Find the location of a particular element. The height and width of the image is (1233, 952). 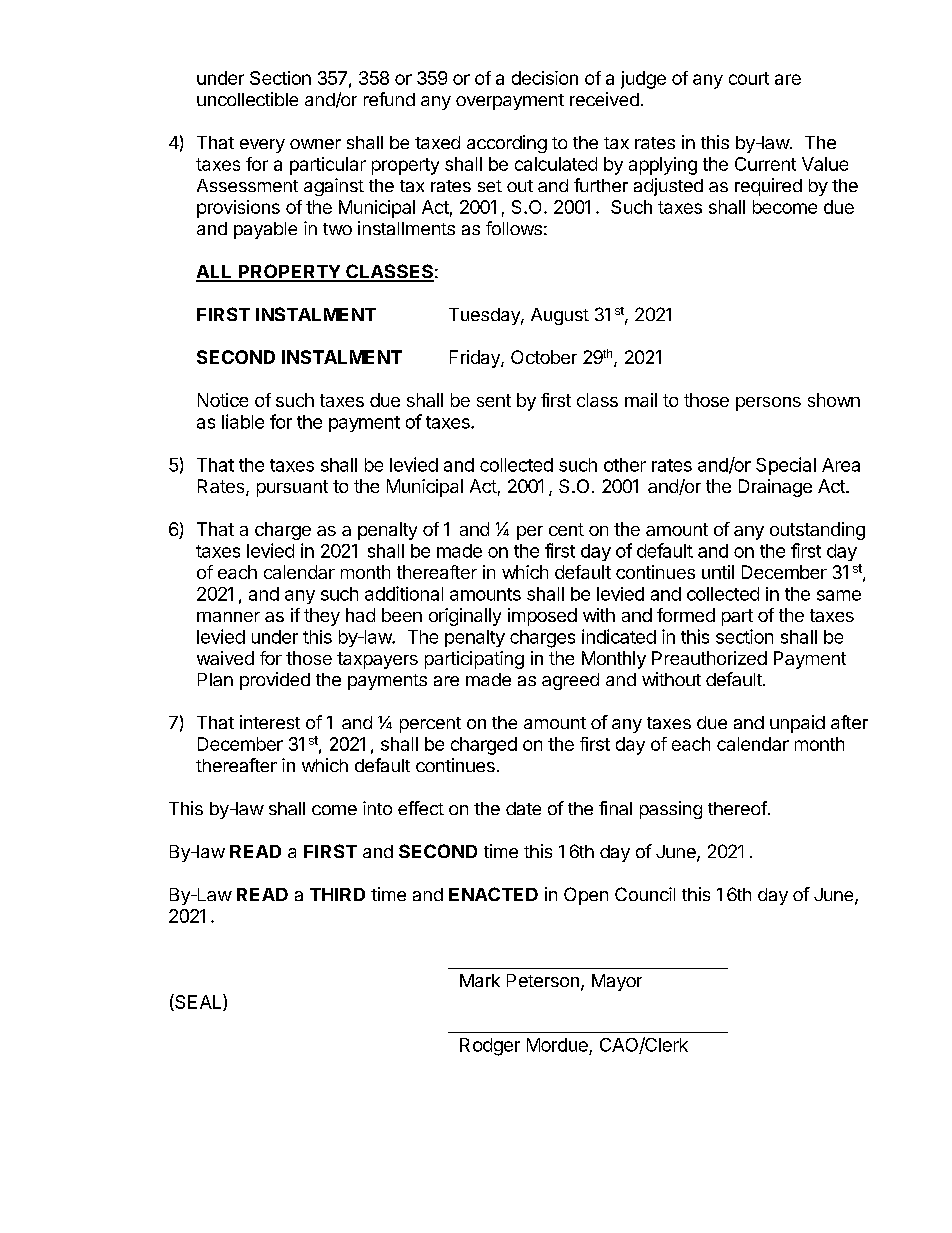

interest is located at coordinates (270, 722).
